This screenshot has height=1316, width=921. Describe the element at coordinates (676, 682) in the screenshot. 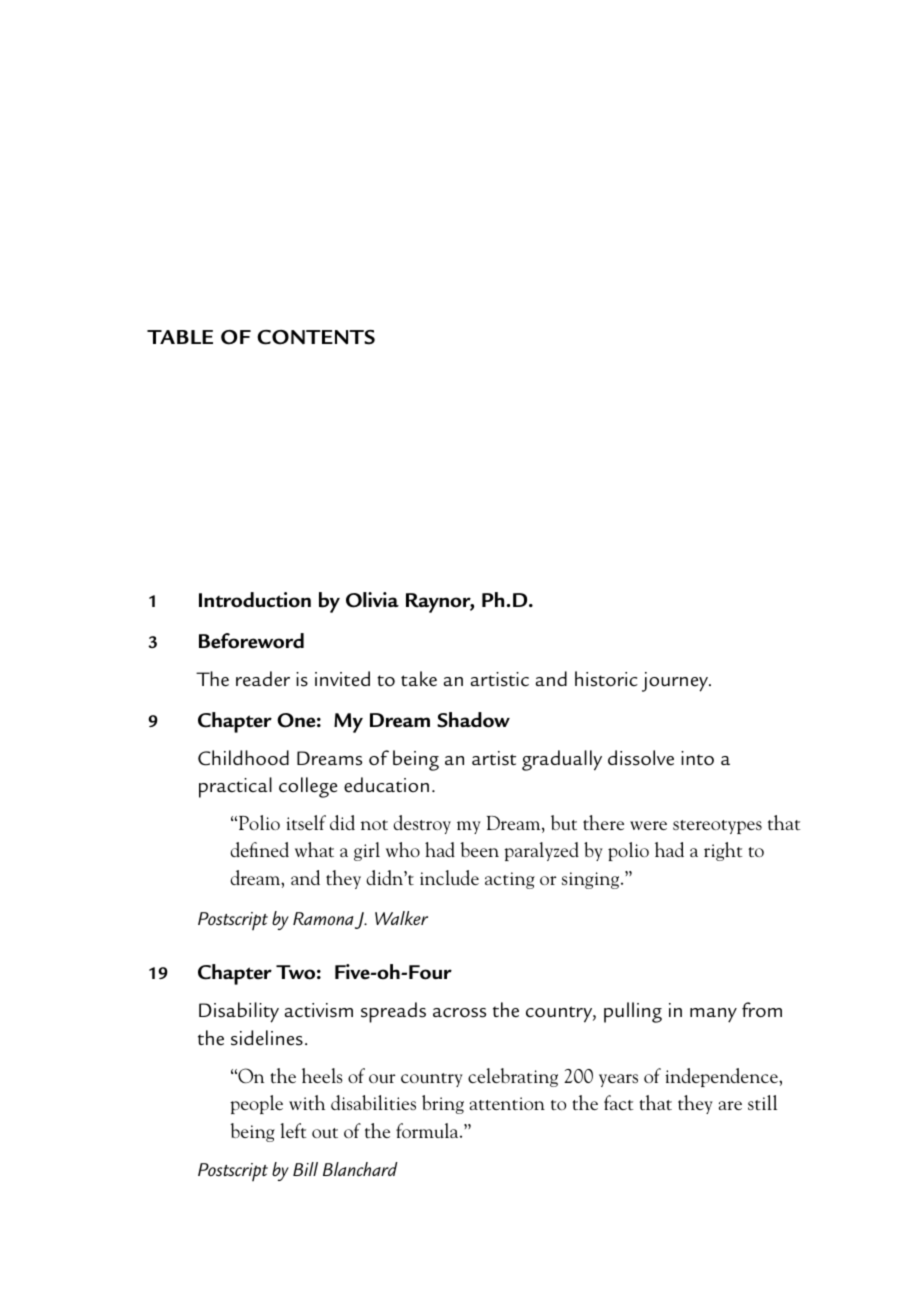

I see `journey` at that location.
